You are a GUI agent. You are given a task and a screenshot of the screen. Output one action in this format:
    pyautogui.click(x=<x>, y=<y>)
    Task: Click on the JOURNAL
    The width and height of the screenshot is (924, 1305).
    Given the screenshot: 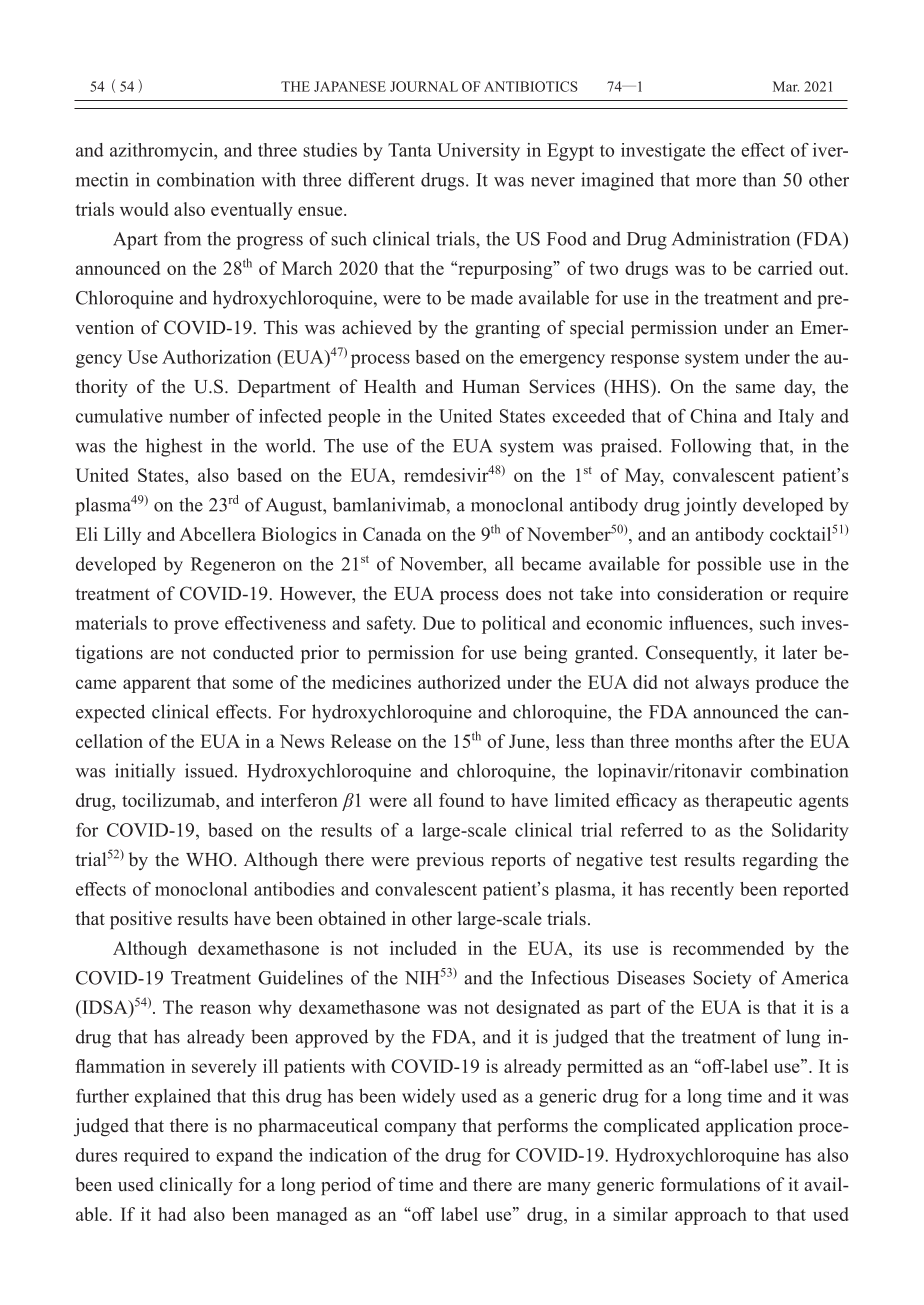 What is the action you would take?
    pyautogui.click(x=424, y=86)
